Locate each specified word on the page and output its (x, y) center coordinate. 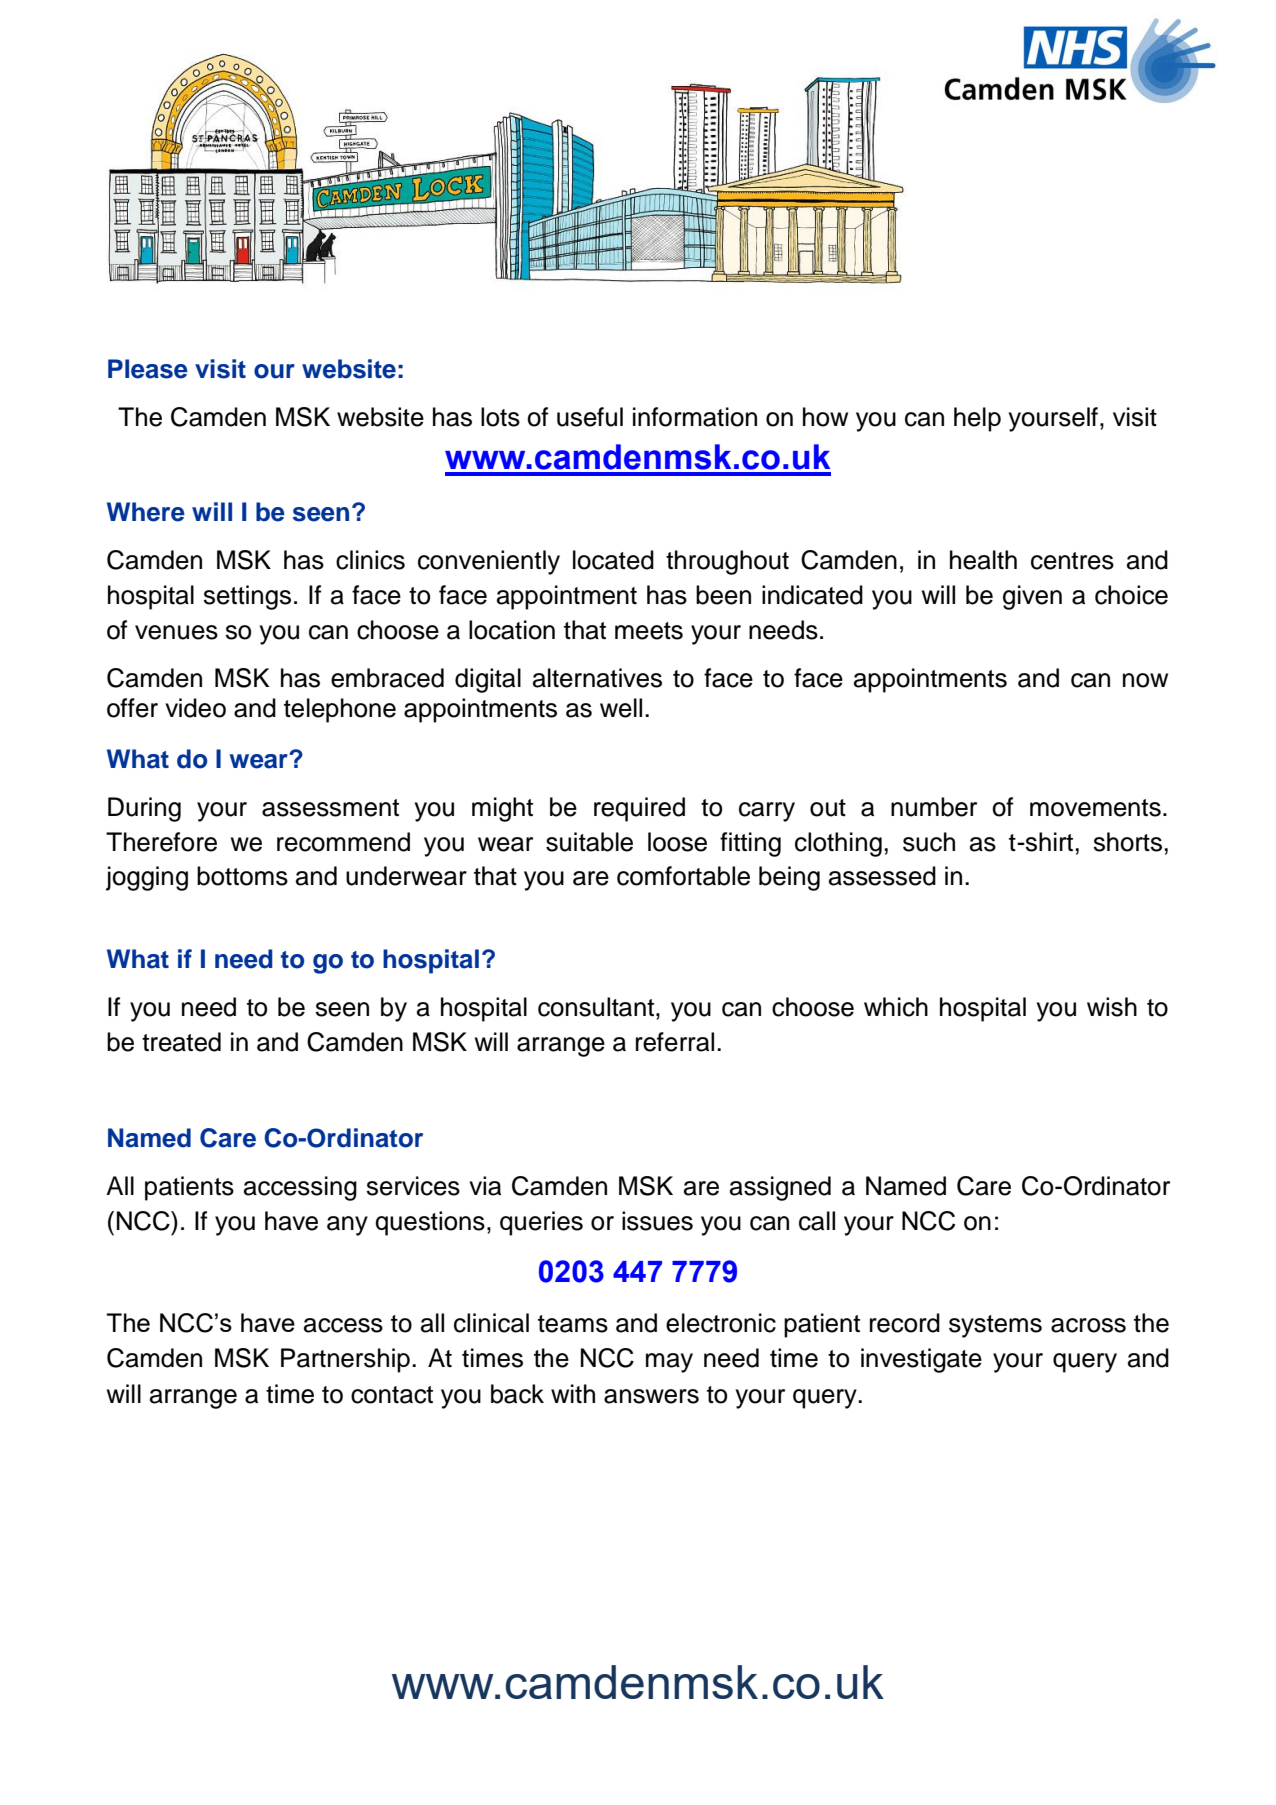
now (1145, 680)
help (977, 419)
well (621, 708)
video (195, 708)
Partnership (345, 1360)
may (669, 1363)
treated (181, 1042)
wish (1112, 1007)
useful (590, 417)
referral (675, 1042)
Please (148, 369)
